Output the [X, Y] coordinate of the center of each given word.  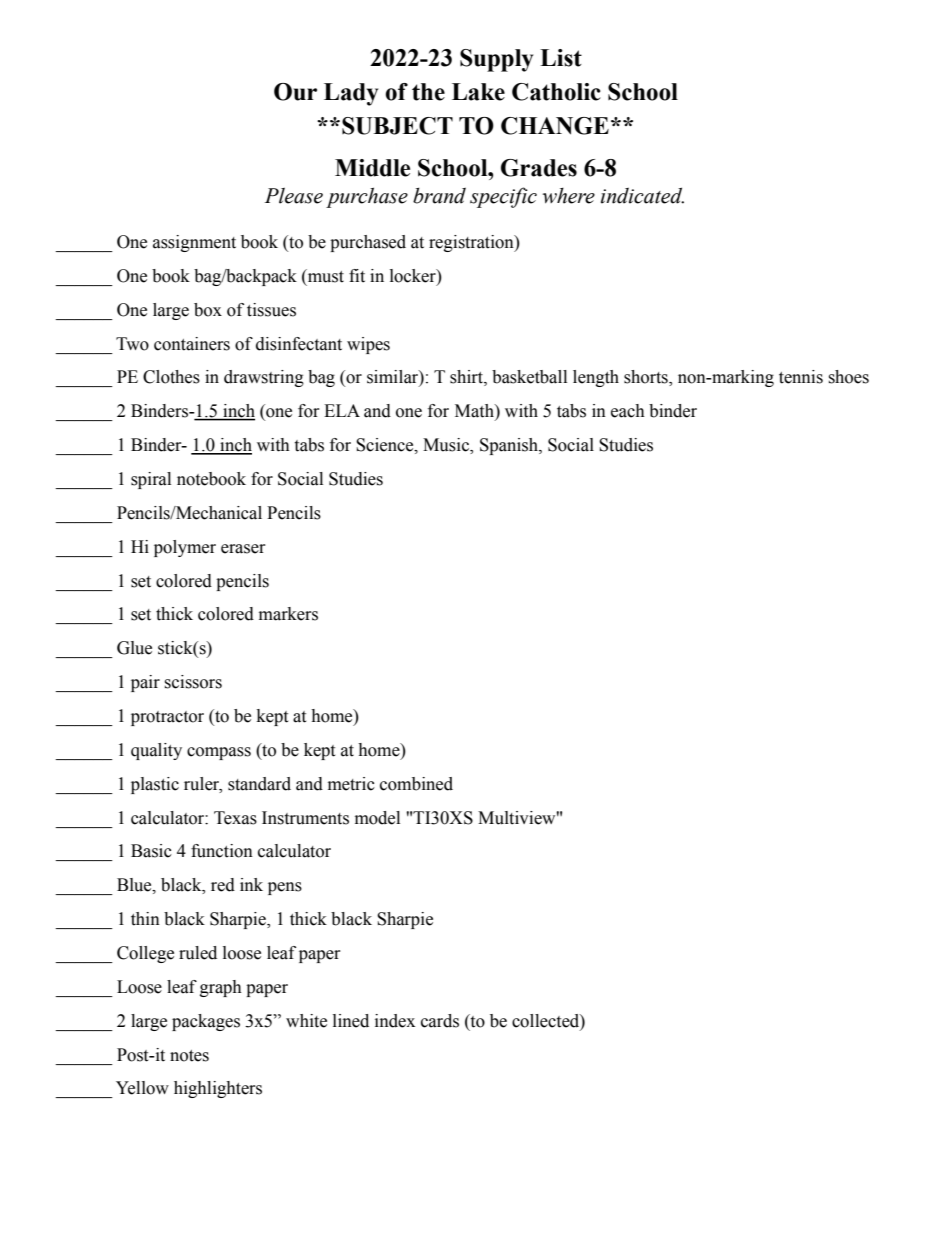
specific [503, 197]
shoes [848, 377]
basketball [529, 377]
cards [440, 1021]
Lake [478, 92]
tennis [801, 377]
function [222, 851]
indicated [642, 195]
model [377, 818]
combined [416, 784]
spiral [151, 480]
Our [295, 92]
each [628, 411]
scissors [193, 682]
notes [189, 1056]
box [208, 310]
